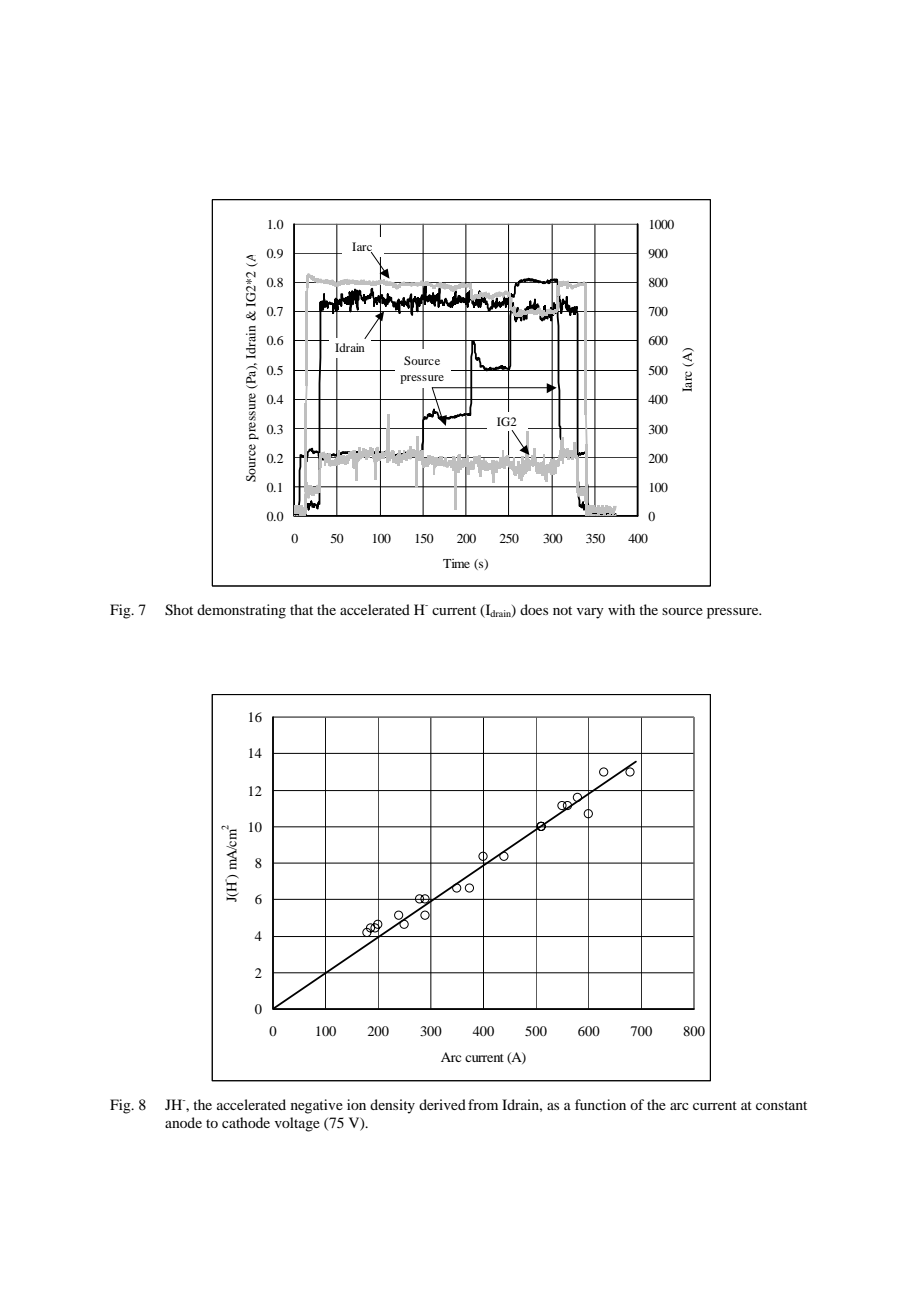 The image size is (924, 1308). I want to click on Shot, so click(179, 610).
